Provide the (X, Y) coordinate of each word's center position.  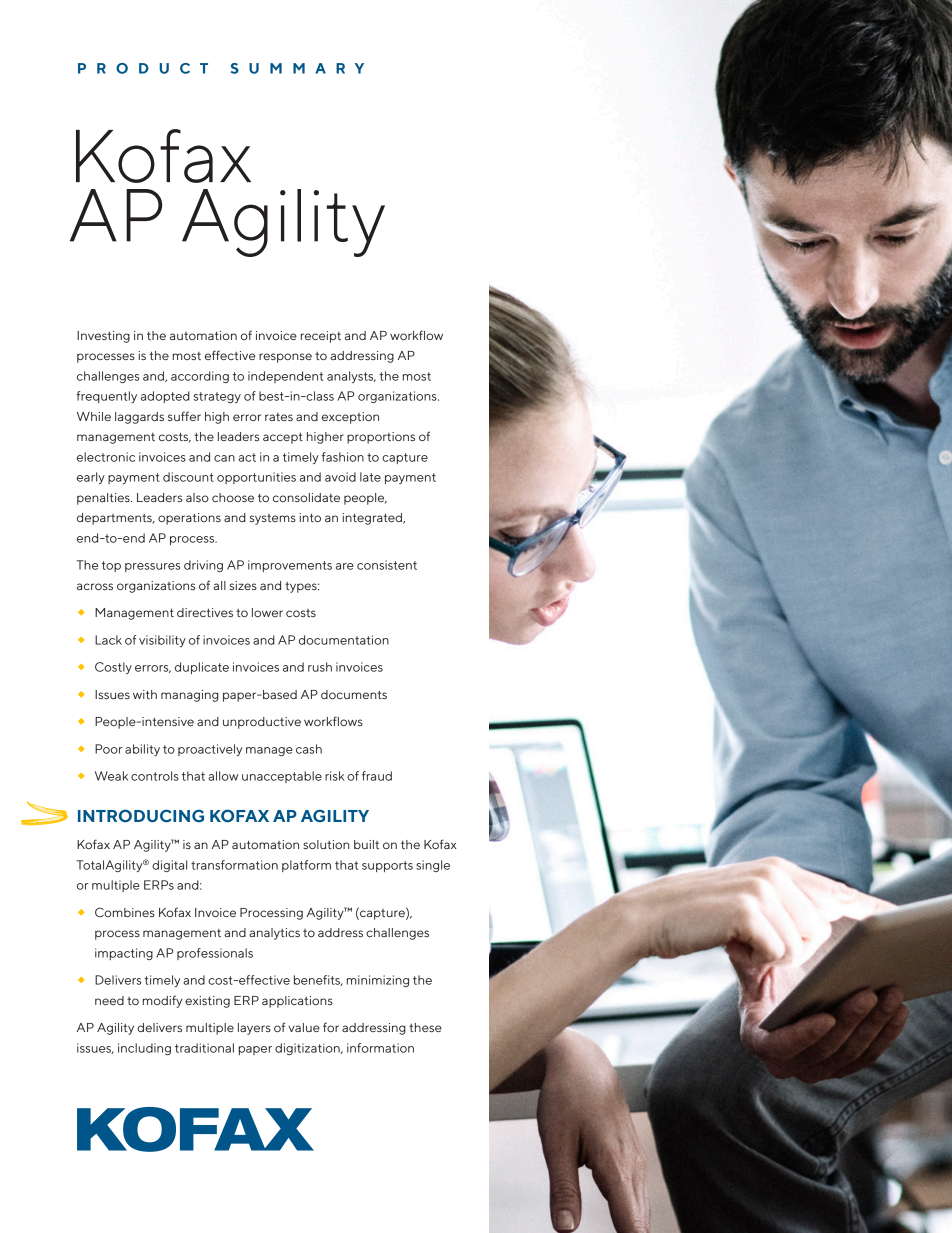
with (145, 694)
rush (320, 667)
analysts (351, 377)
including (144, 1049)
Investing (103, 337)
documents (354, 694)
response (285, 358)
